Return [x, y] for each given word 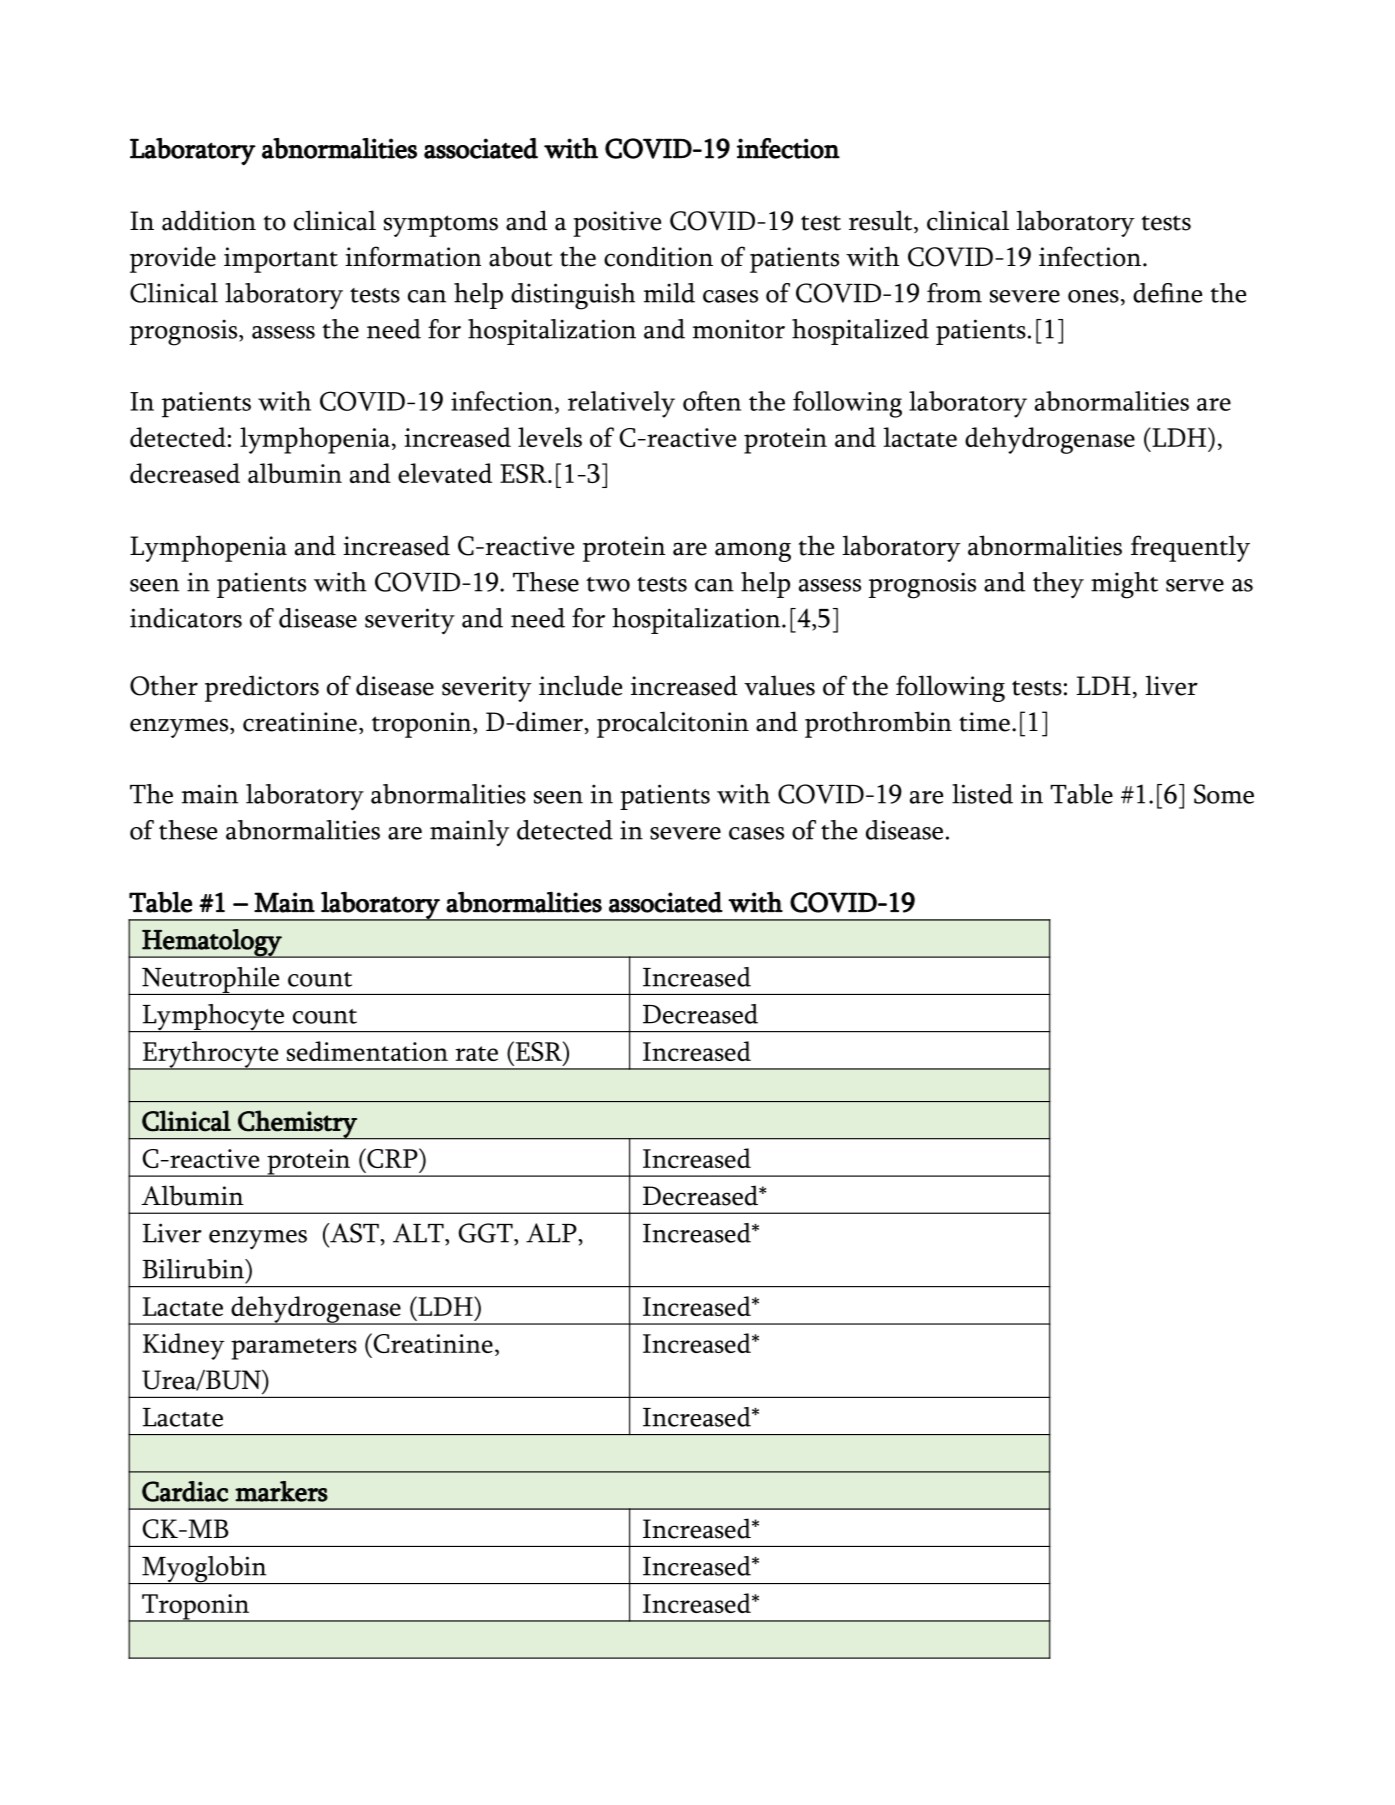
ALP [552, 1233]
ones [1093, 296]
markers [281, 1491]
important [281, 260]
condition [658, 256]
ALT [419, 1233]
